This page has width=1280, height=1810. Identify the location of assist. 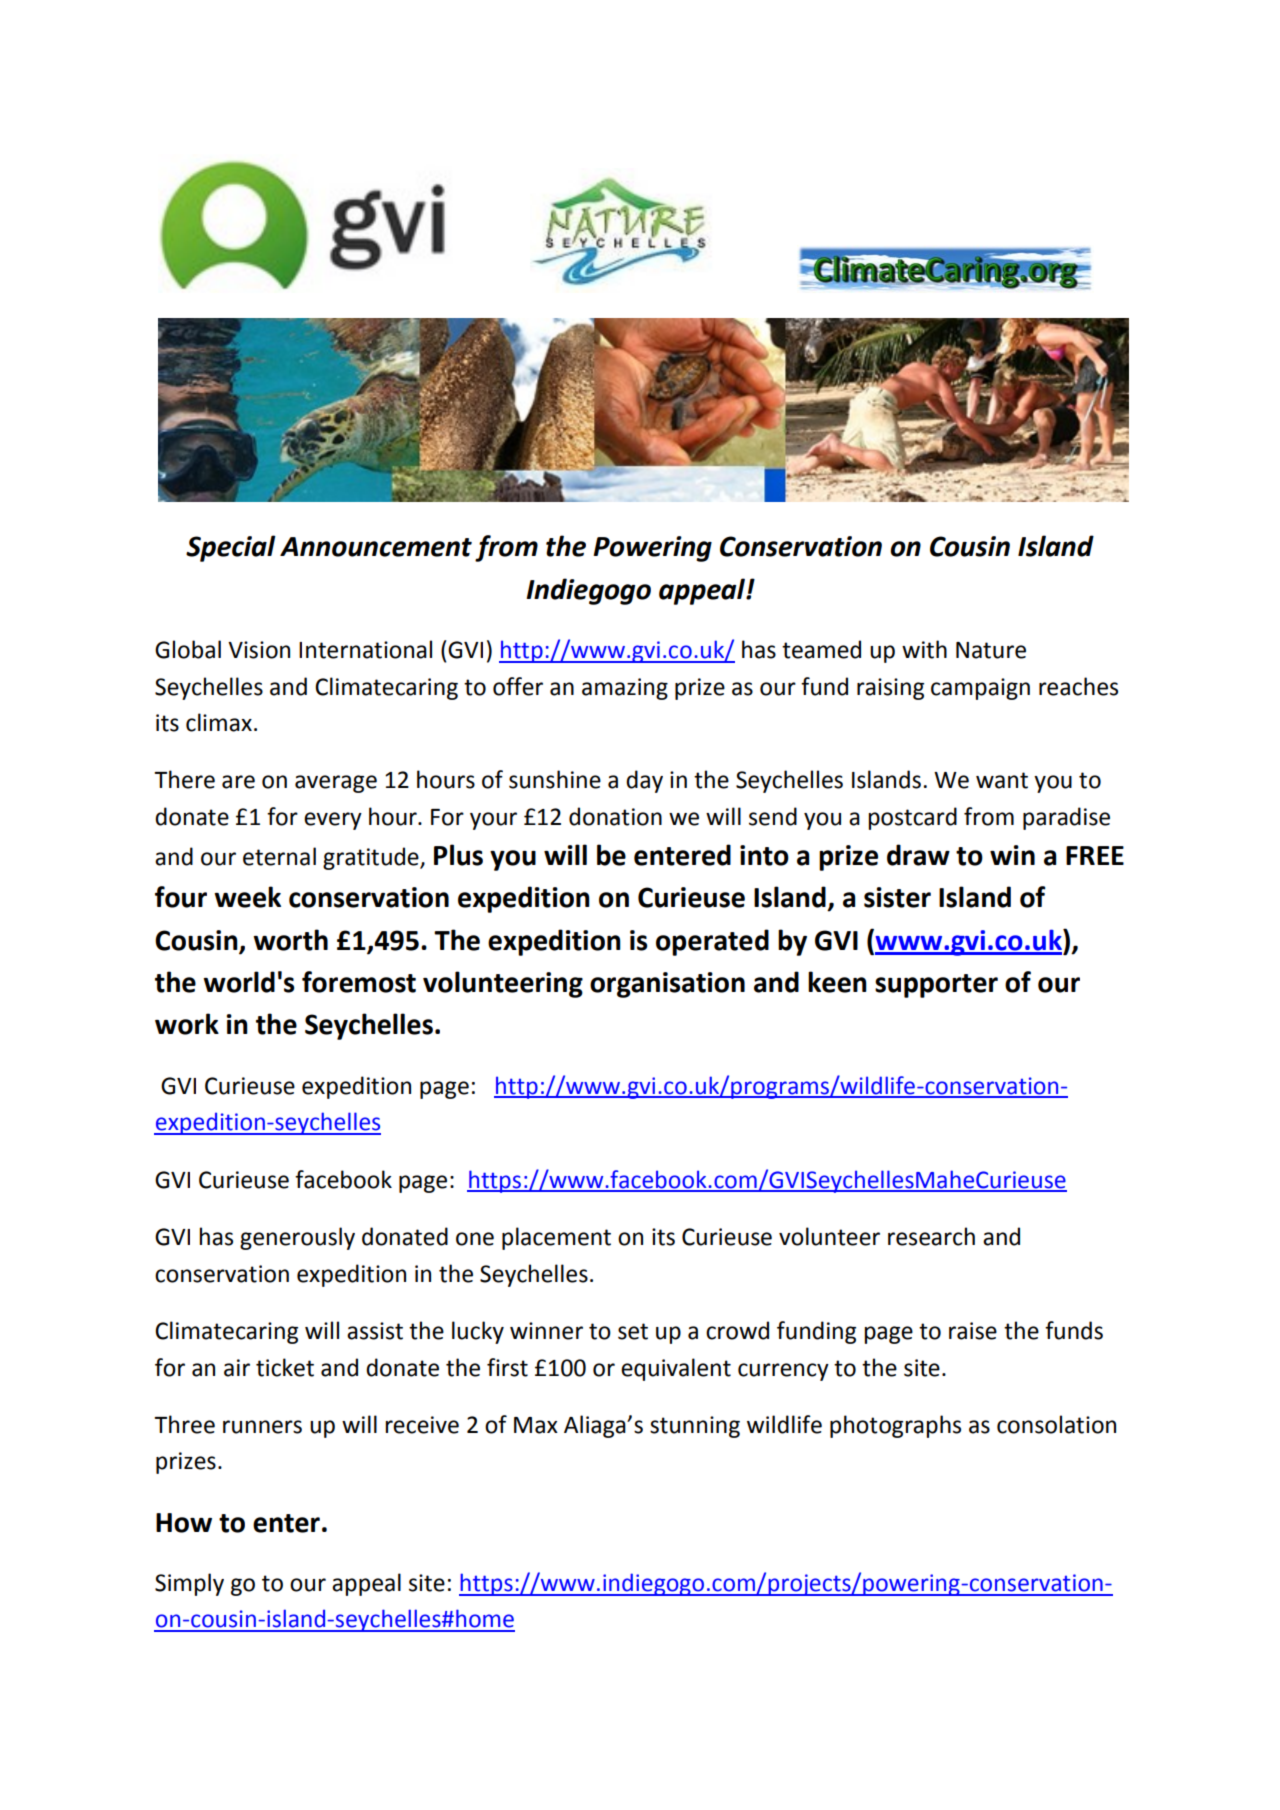
(375, 1331).
